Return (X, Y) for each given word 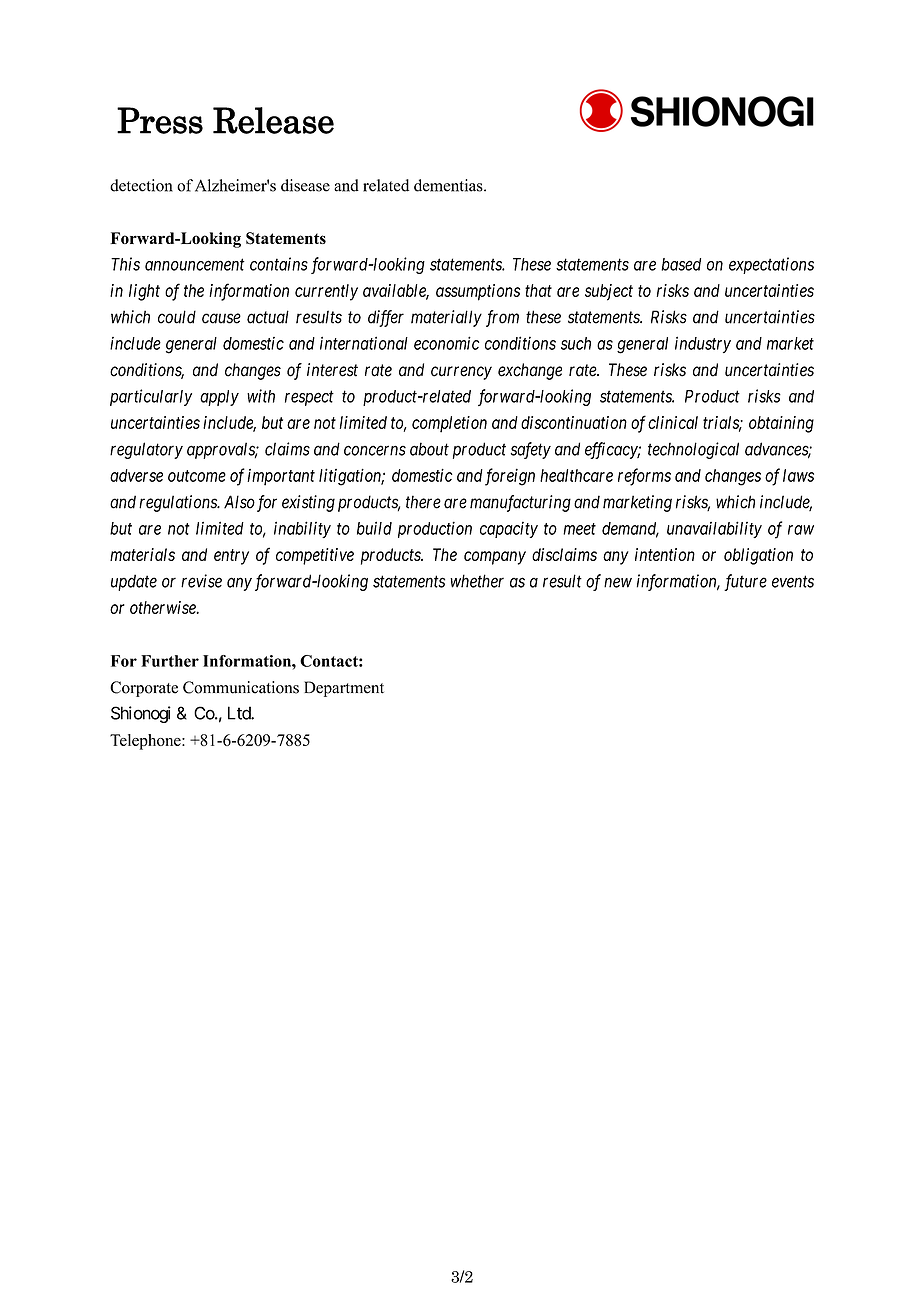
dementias (449, 185)
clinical (673, 422)
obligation (758, 556)
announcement (195, 265)
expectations (771, 265)
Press (160, 120)
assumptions (478, 292)
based (681, 264)
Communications (241, 687)
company (495, 558)
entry (231, 557)
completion (449, 424)
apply (219, 398)
